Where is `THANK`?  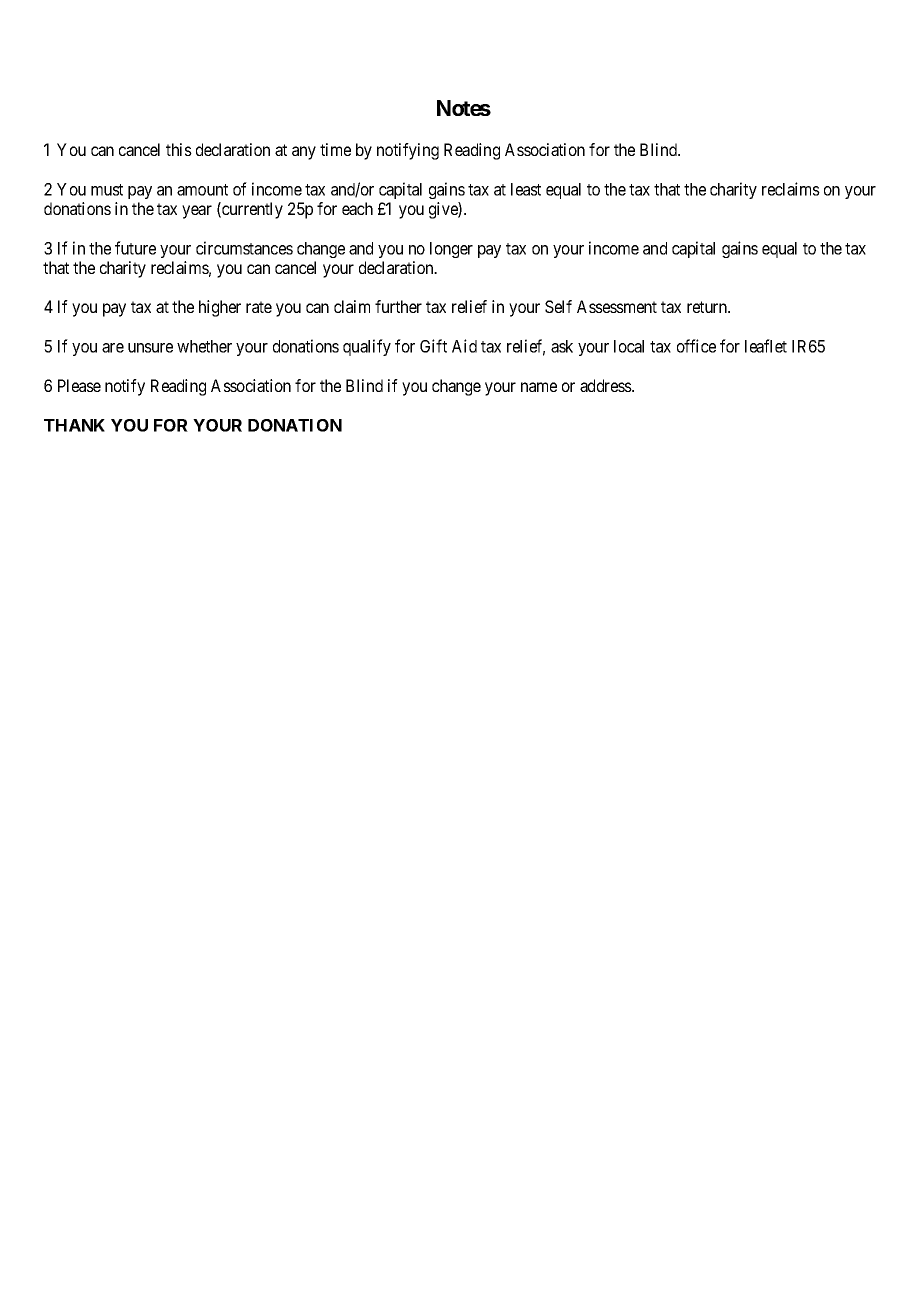 THANK is located at coordinates (74, 425).
